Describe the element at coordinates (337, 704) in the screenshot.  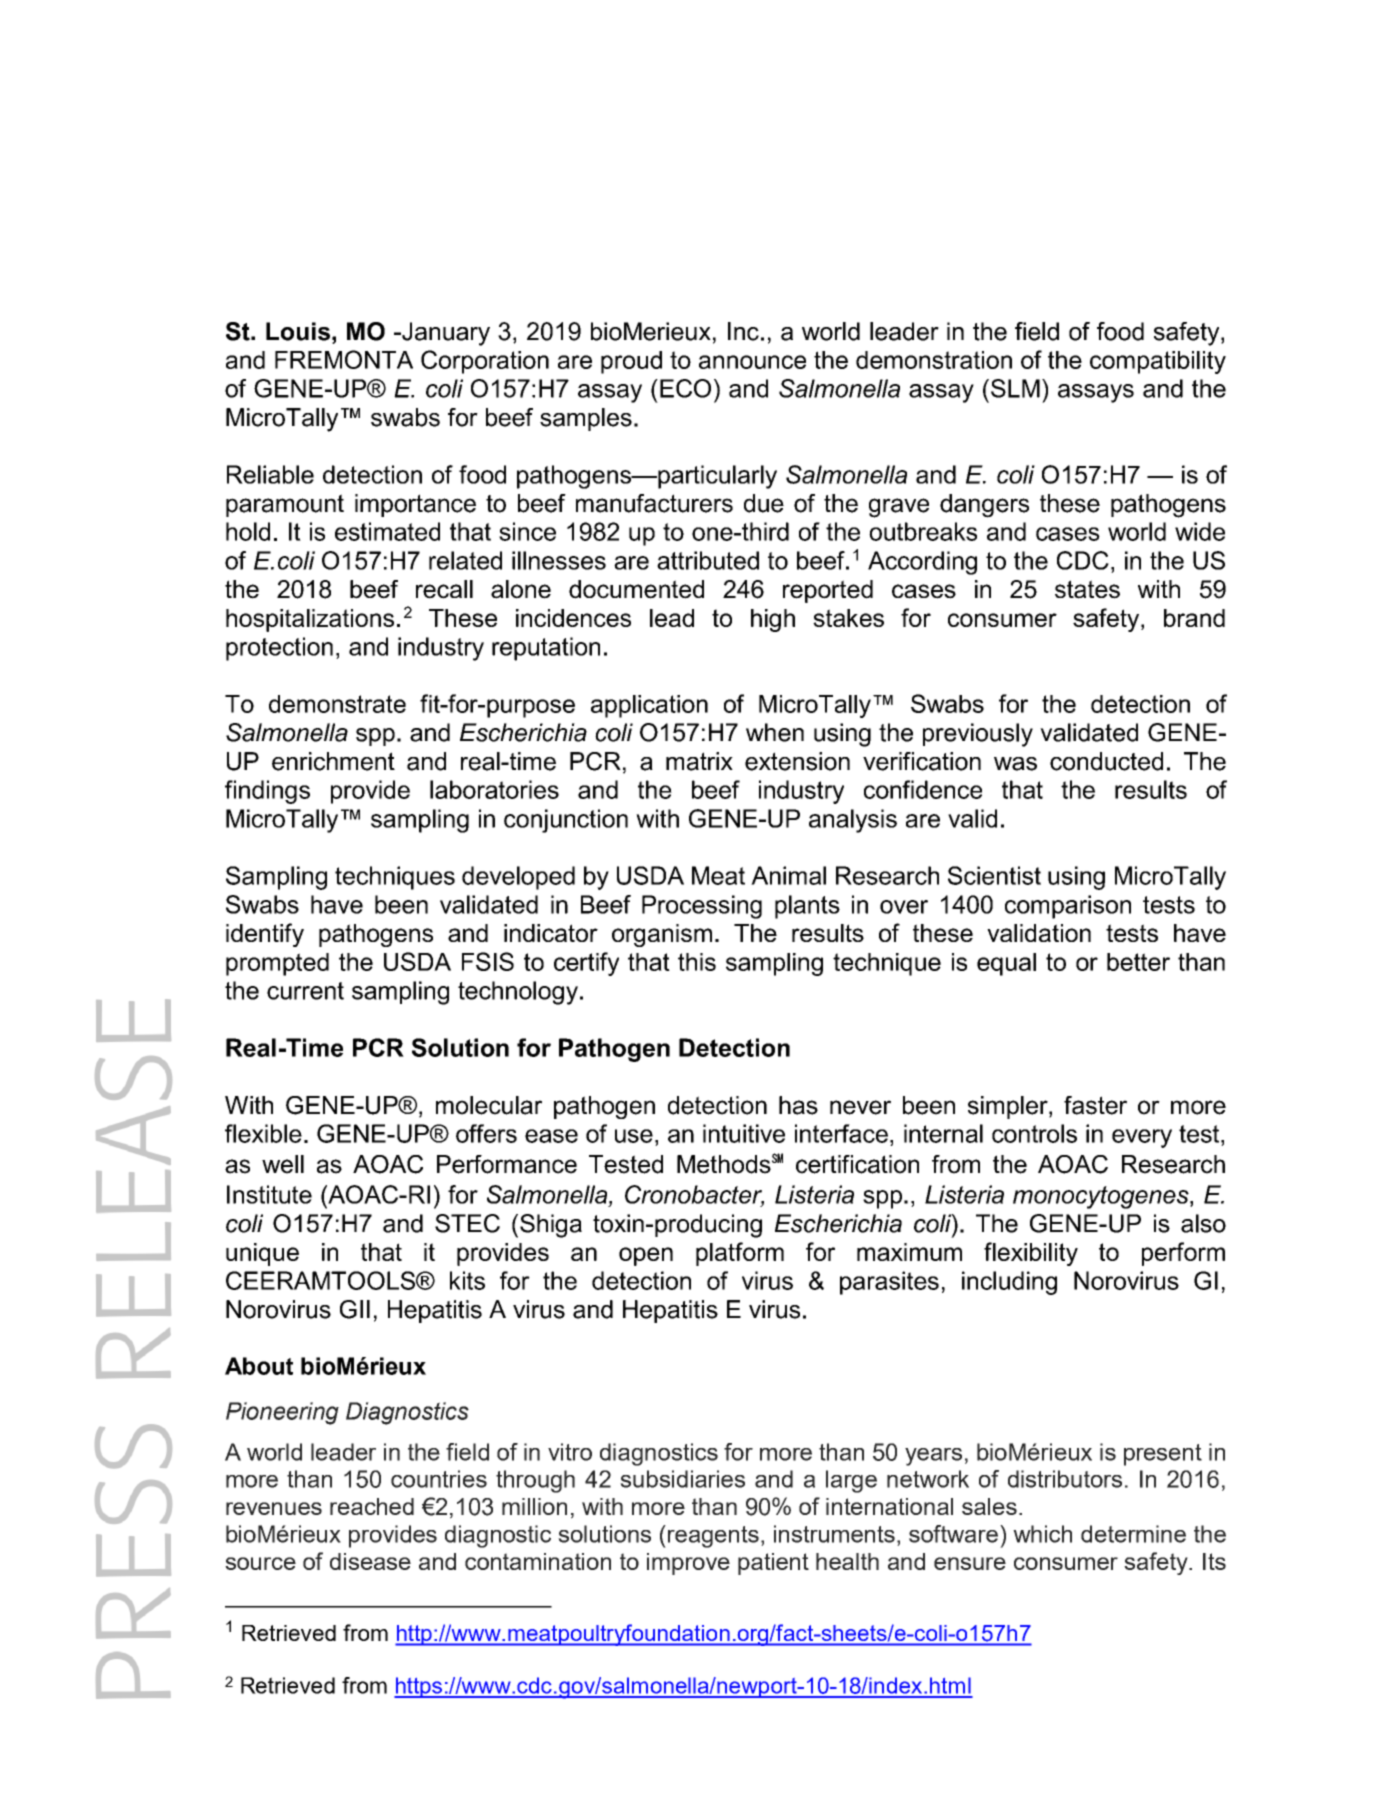
I see `demonstrate` at that location.
